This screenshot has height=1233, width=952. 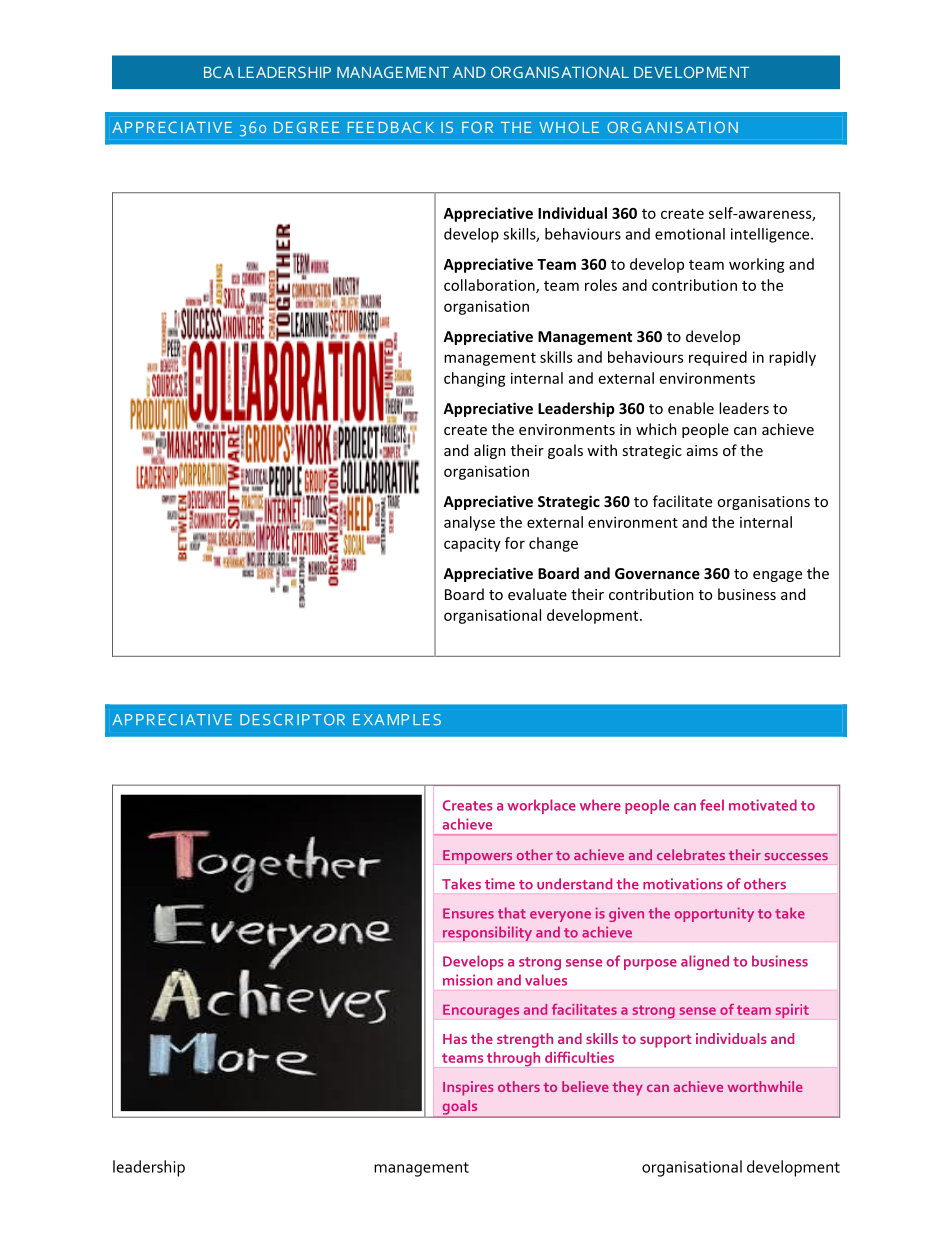 What do you see at coordinates (690, 234) in the screenshot?
I see `emotional` at bounding box center [690, 234].
